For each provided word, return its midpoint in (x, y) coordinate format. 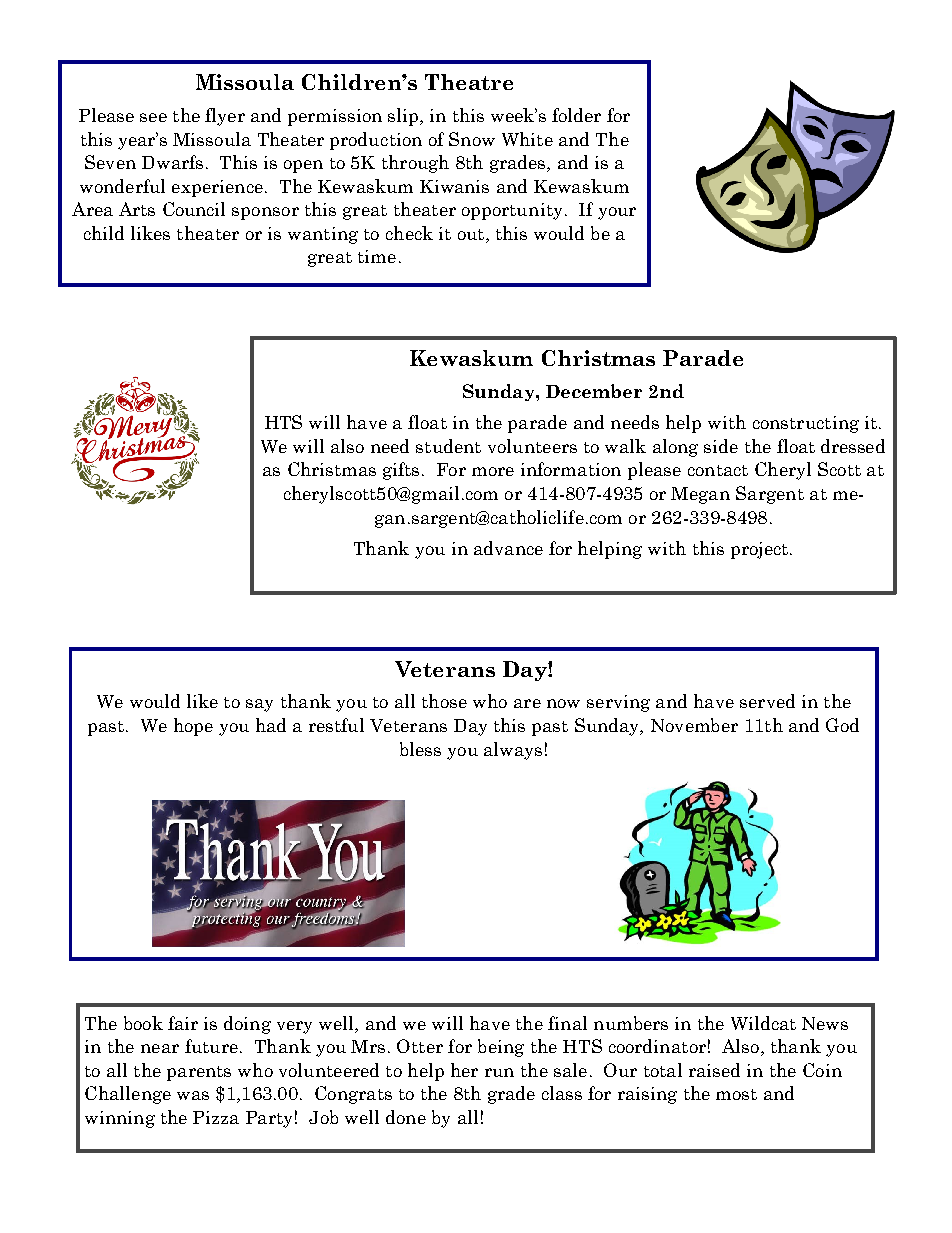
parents (199, 1073)
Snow (472, 139)
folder (576, 115)
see (153, 117)
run (499, 1072)
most (736, 1094)
